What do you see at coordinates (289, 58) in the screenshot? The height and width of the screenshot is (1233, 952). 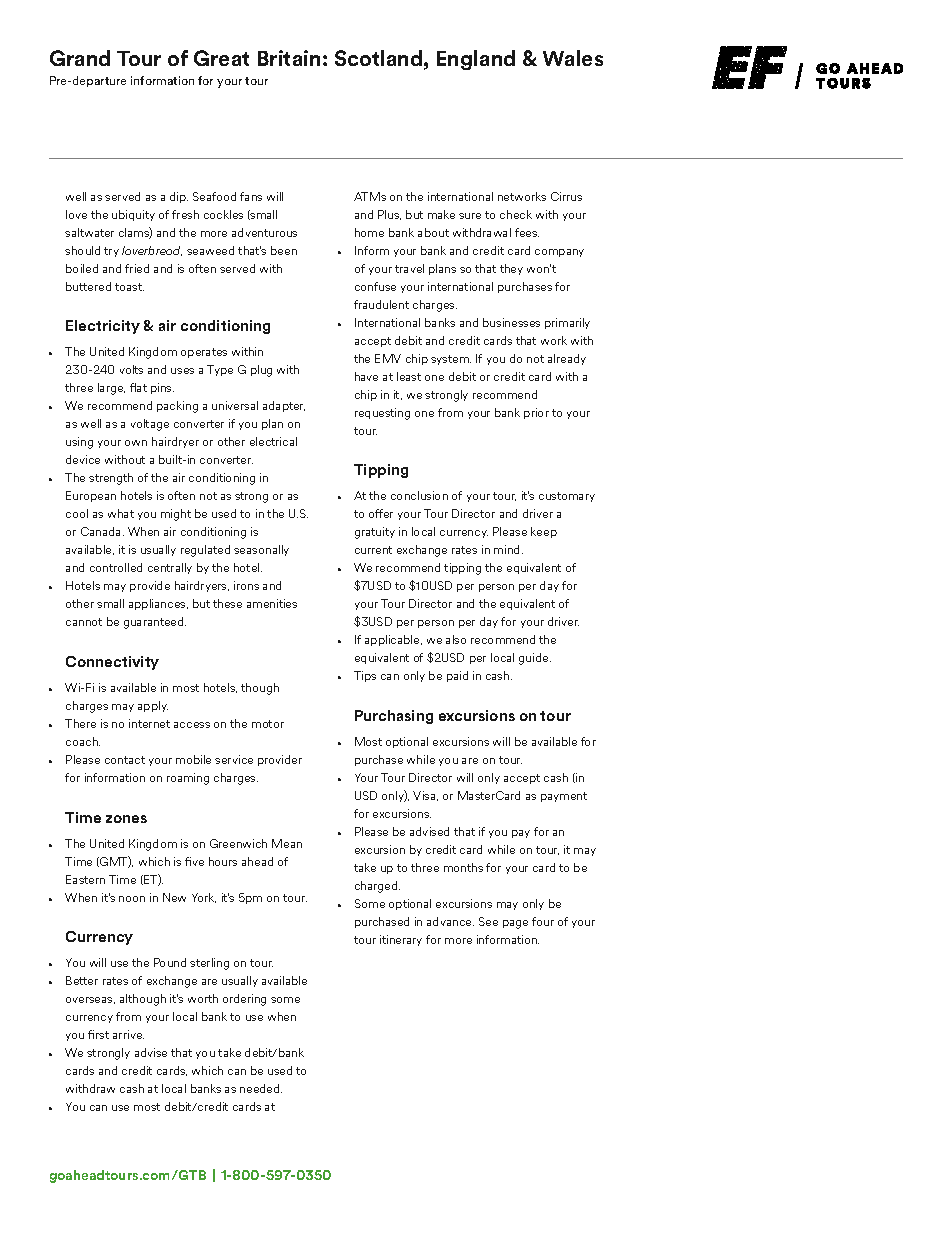 I see `Britain` at bounding box center [289, 58].
